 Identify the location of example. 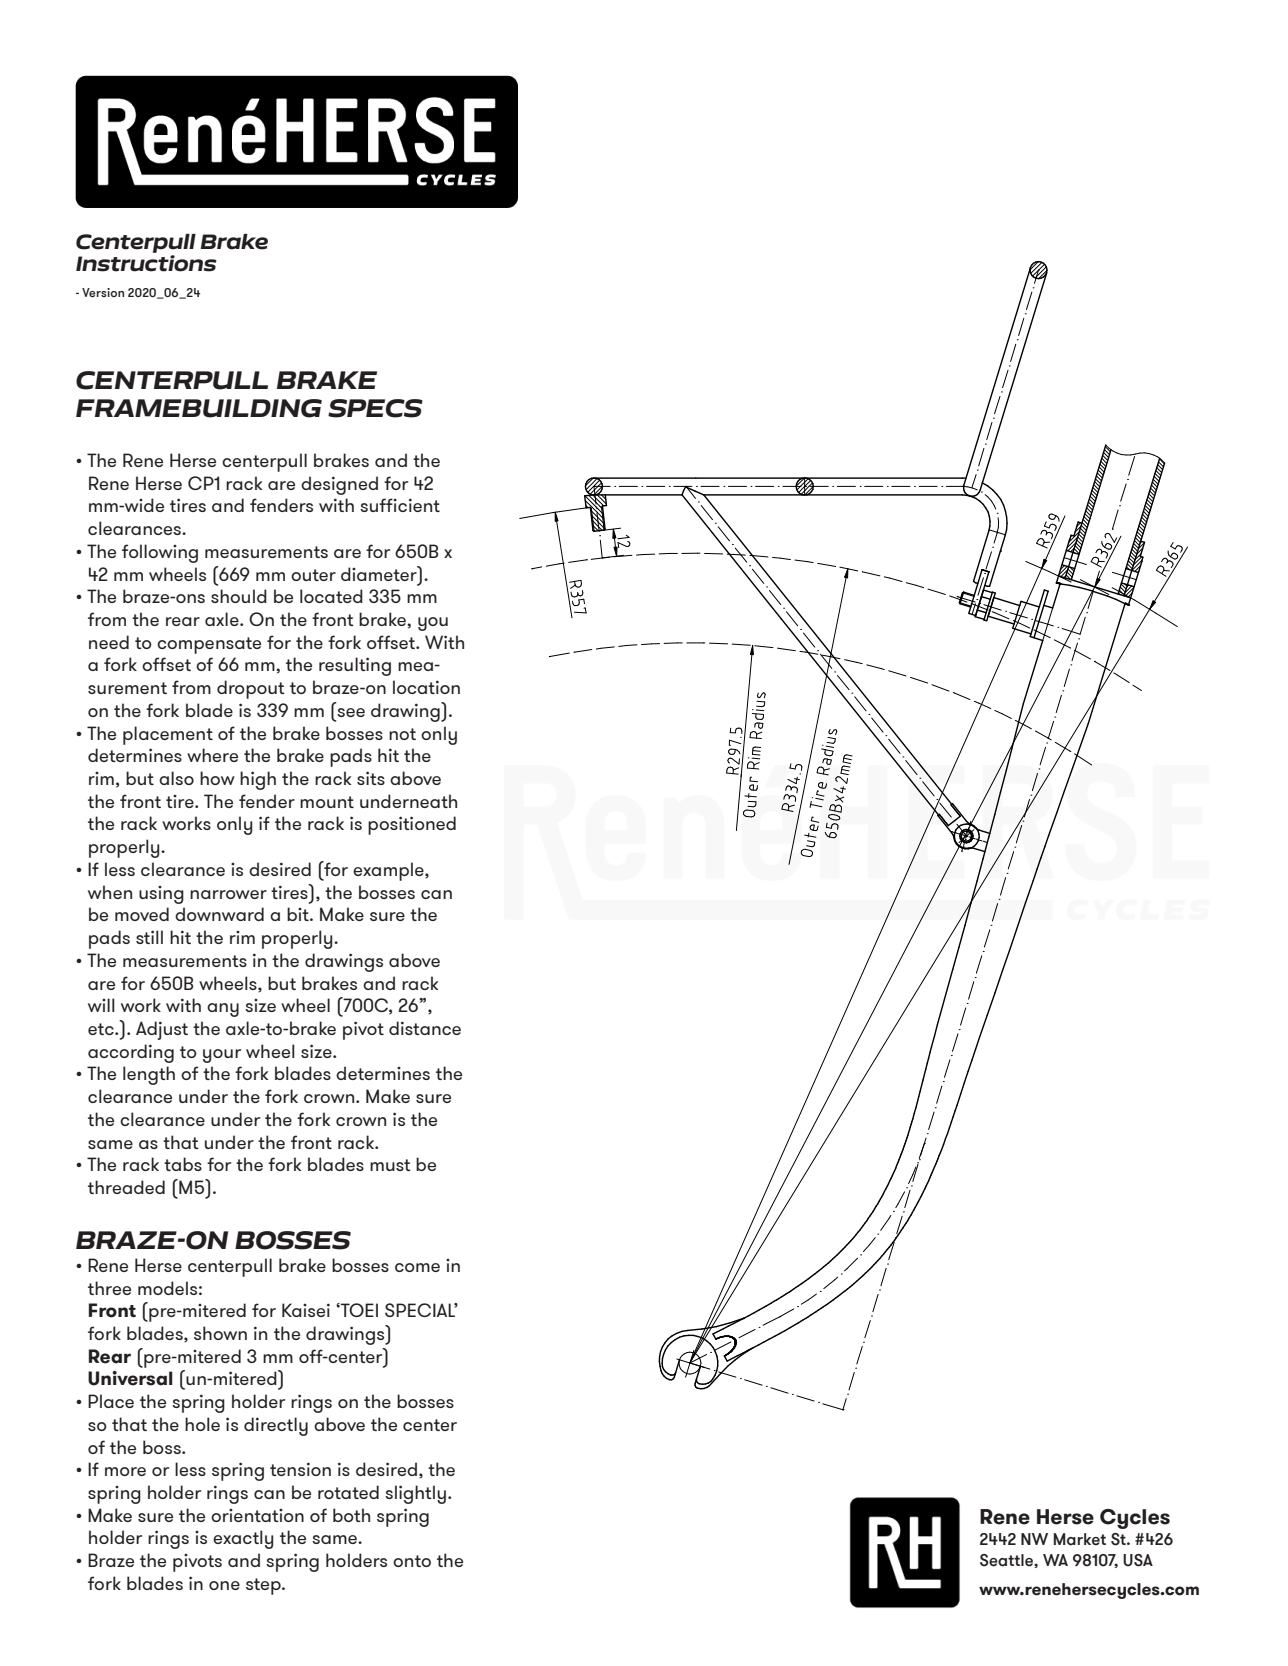
(389, 871).
